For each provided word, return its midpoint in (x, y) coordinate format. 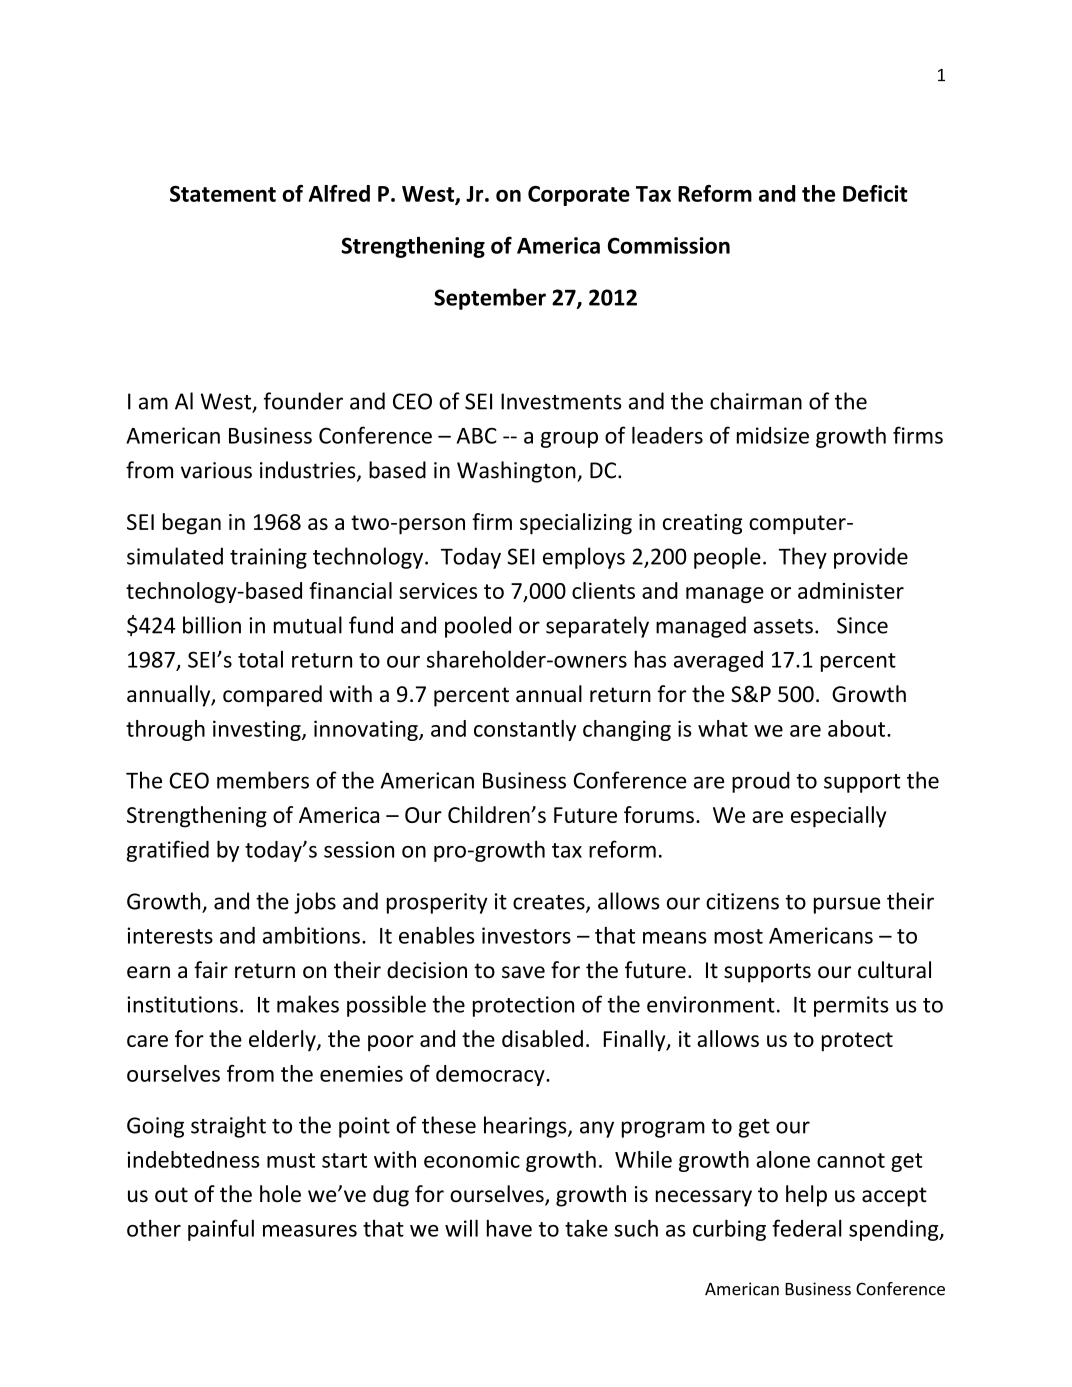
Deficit (875, 193)
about (858, 728)
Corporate (579, 196)
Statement (223, 194)
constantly (525, 730)
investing (258, 730)
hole (280, 1194)
